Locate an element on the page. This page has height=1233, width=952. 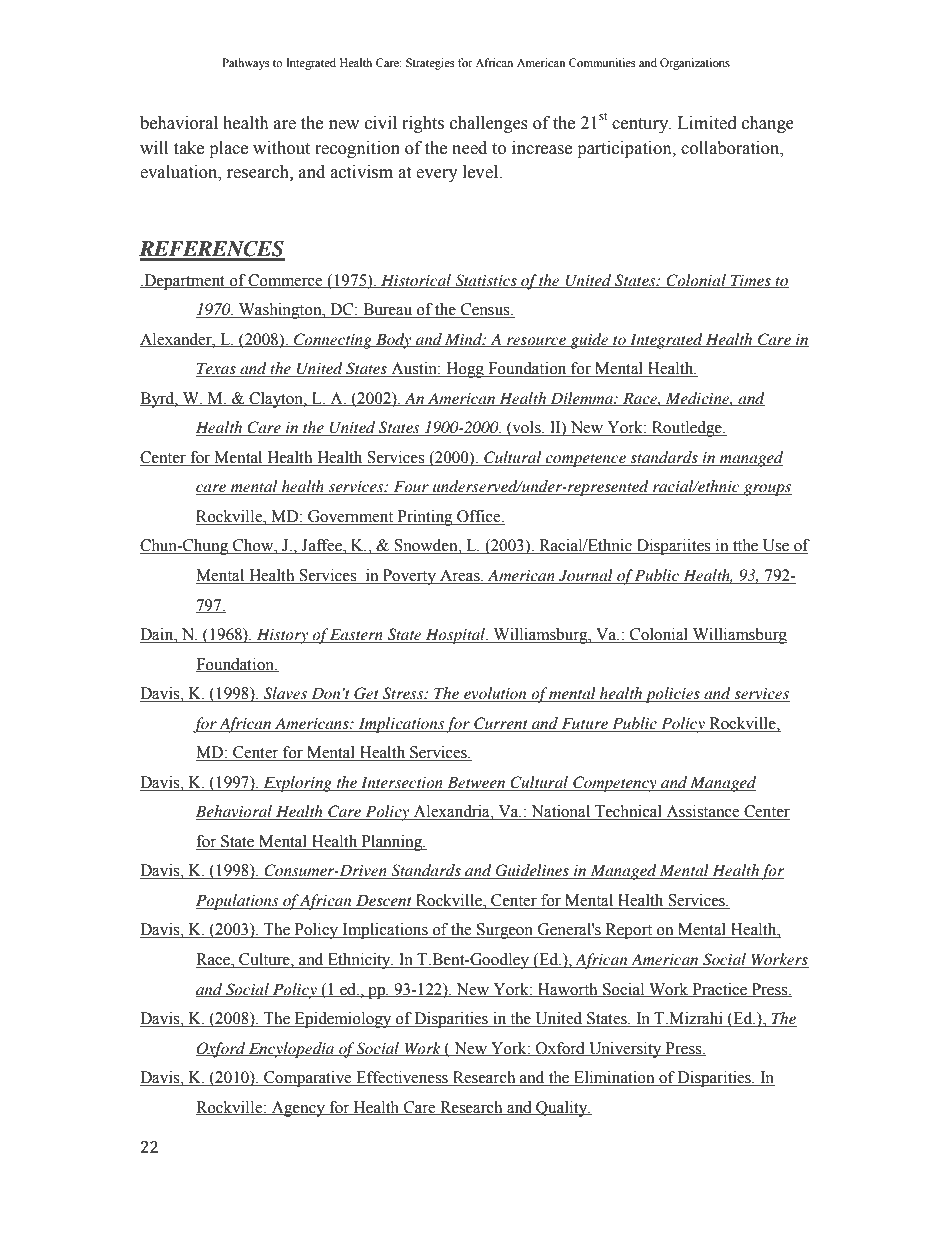
University is located at coordinates (625, 1050).
